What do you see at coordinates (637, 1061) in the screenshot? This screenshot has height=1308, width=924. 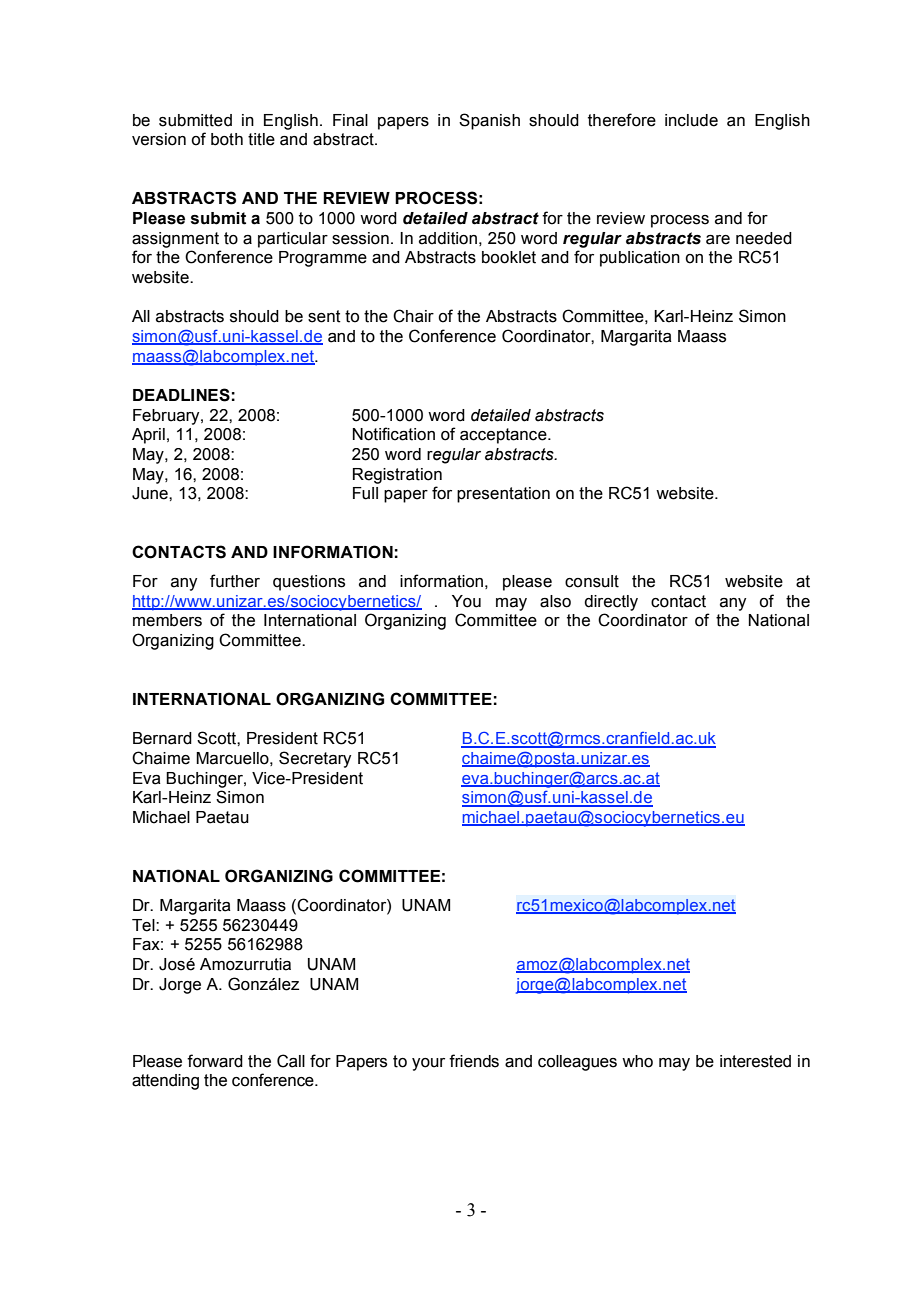 I see `who` at bounding box center [637, 1061].
